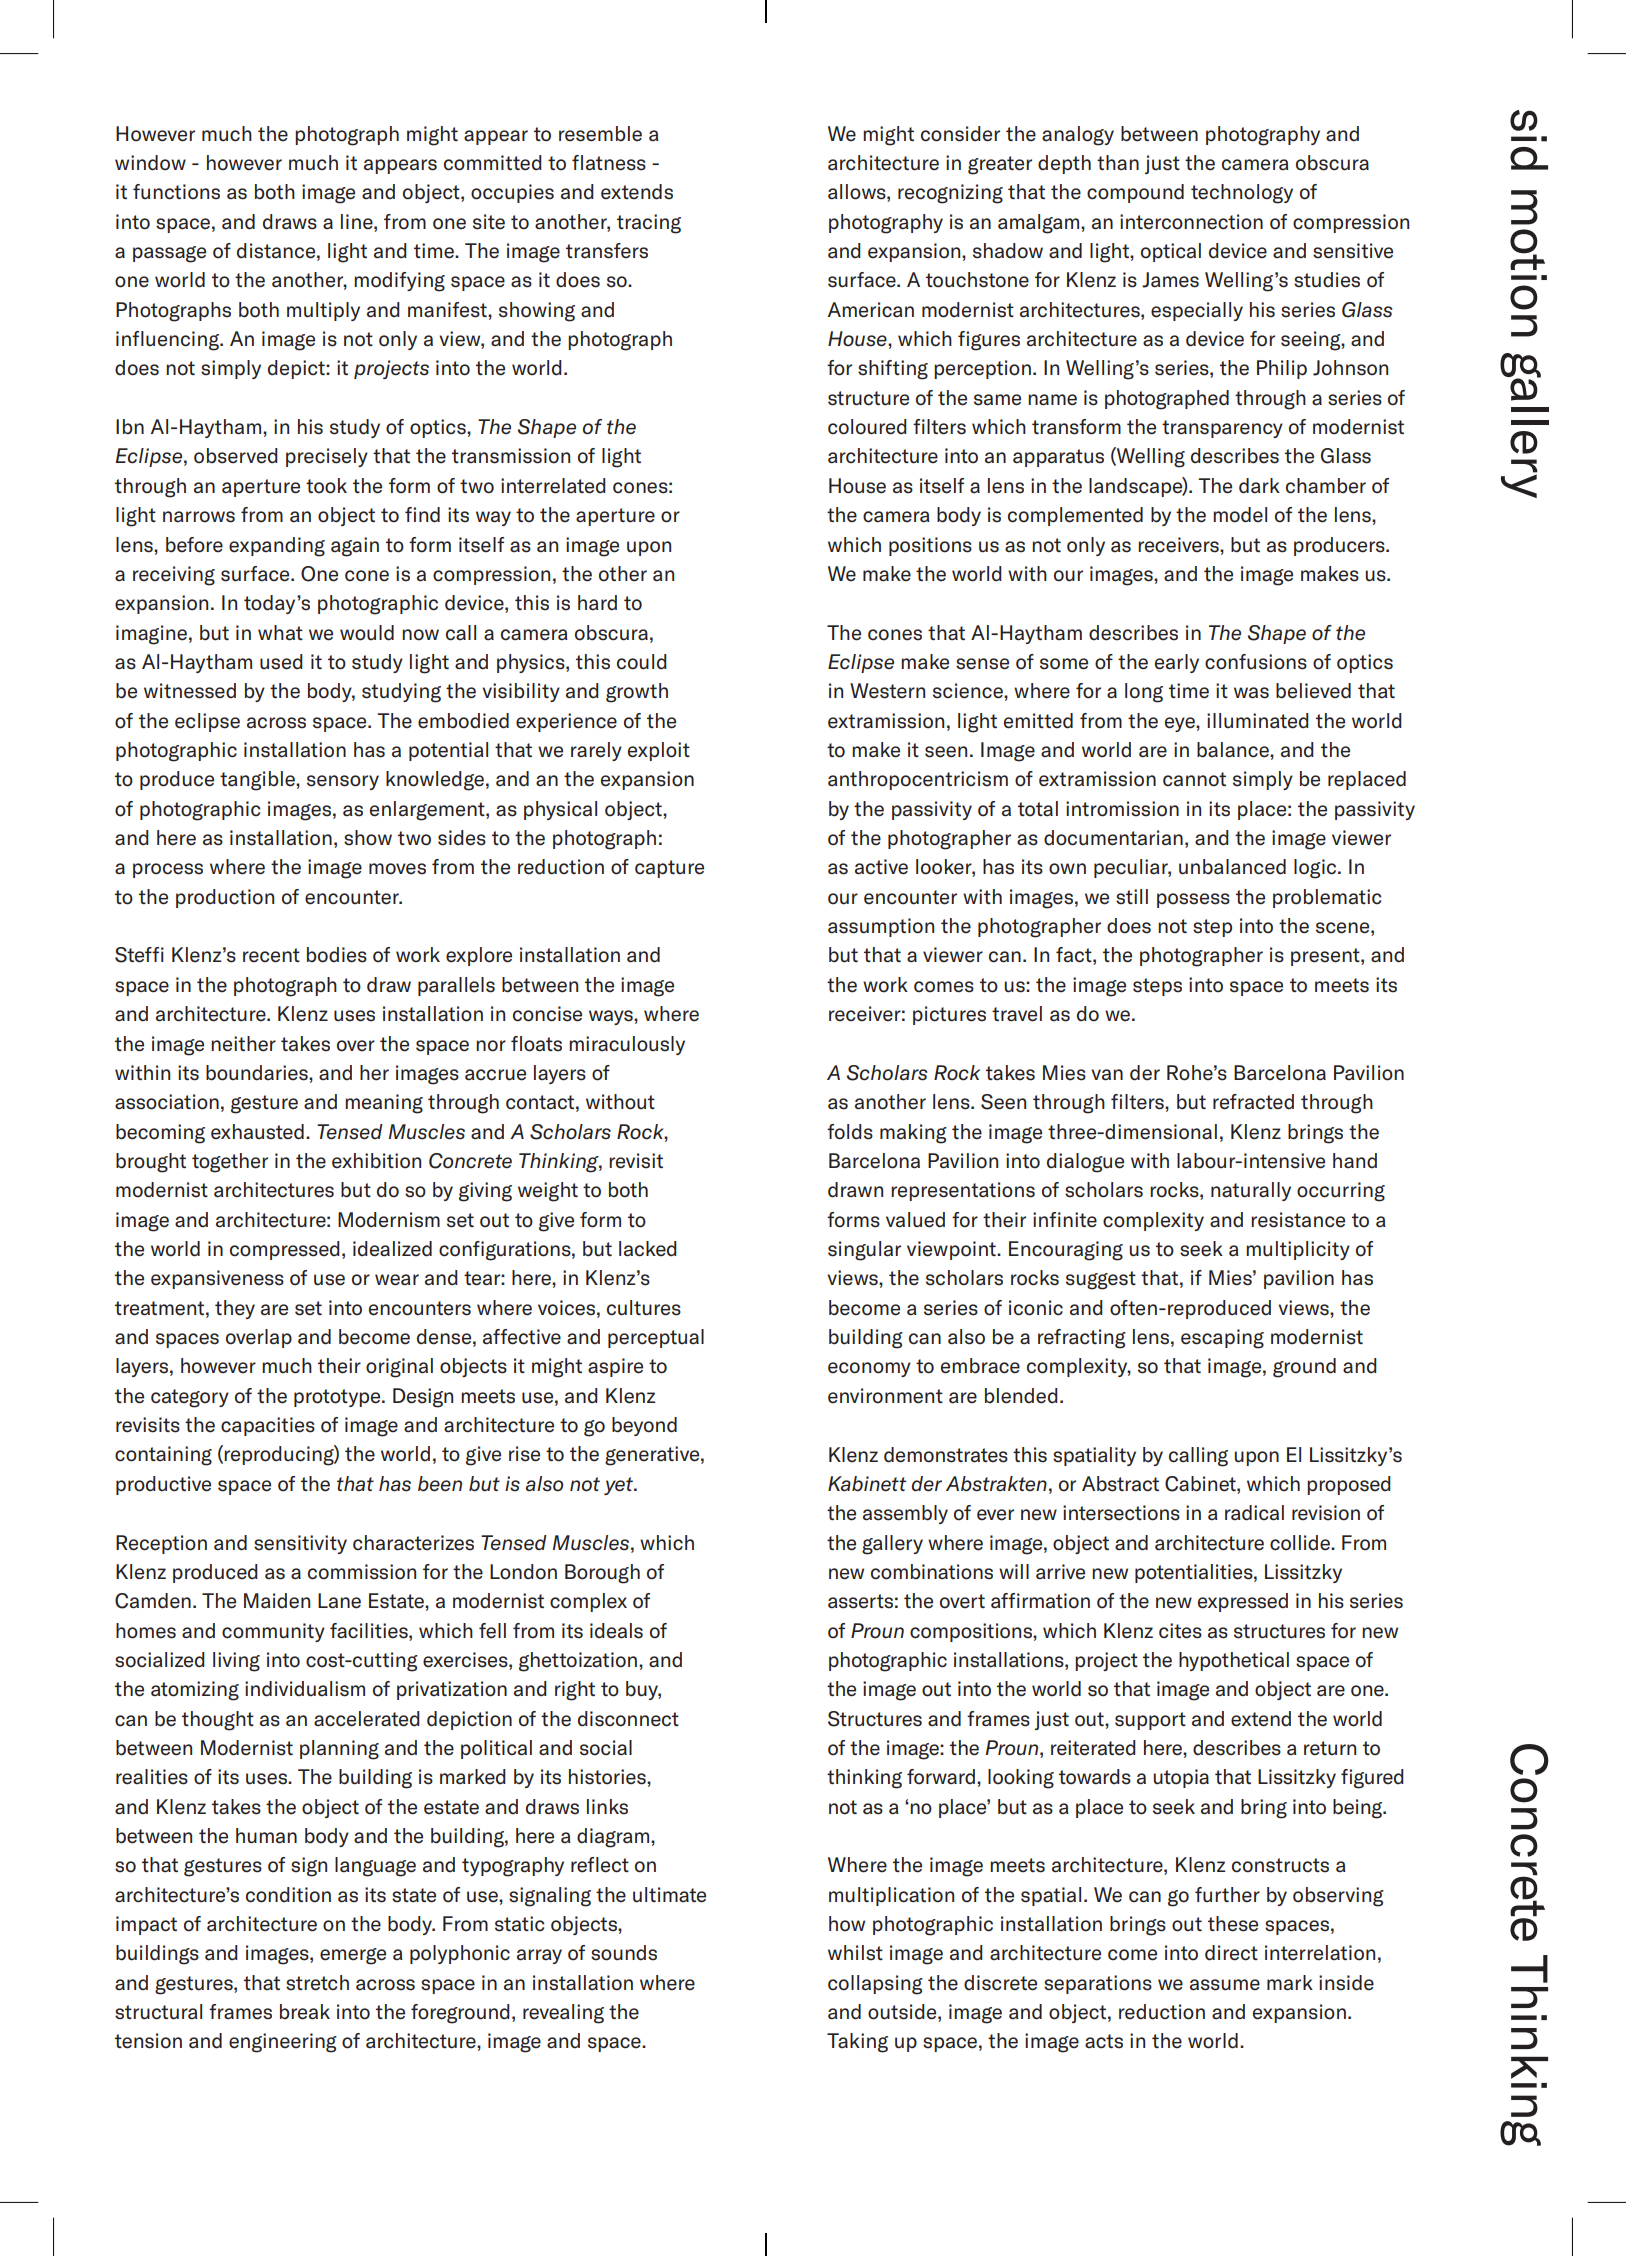  I want to click on tracing, so click(649, 224).
